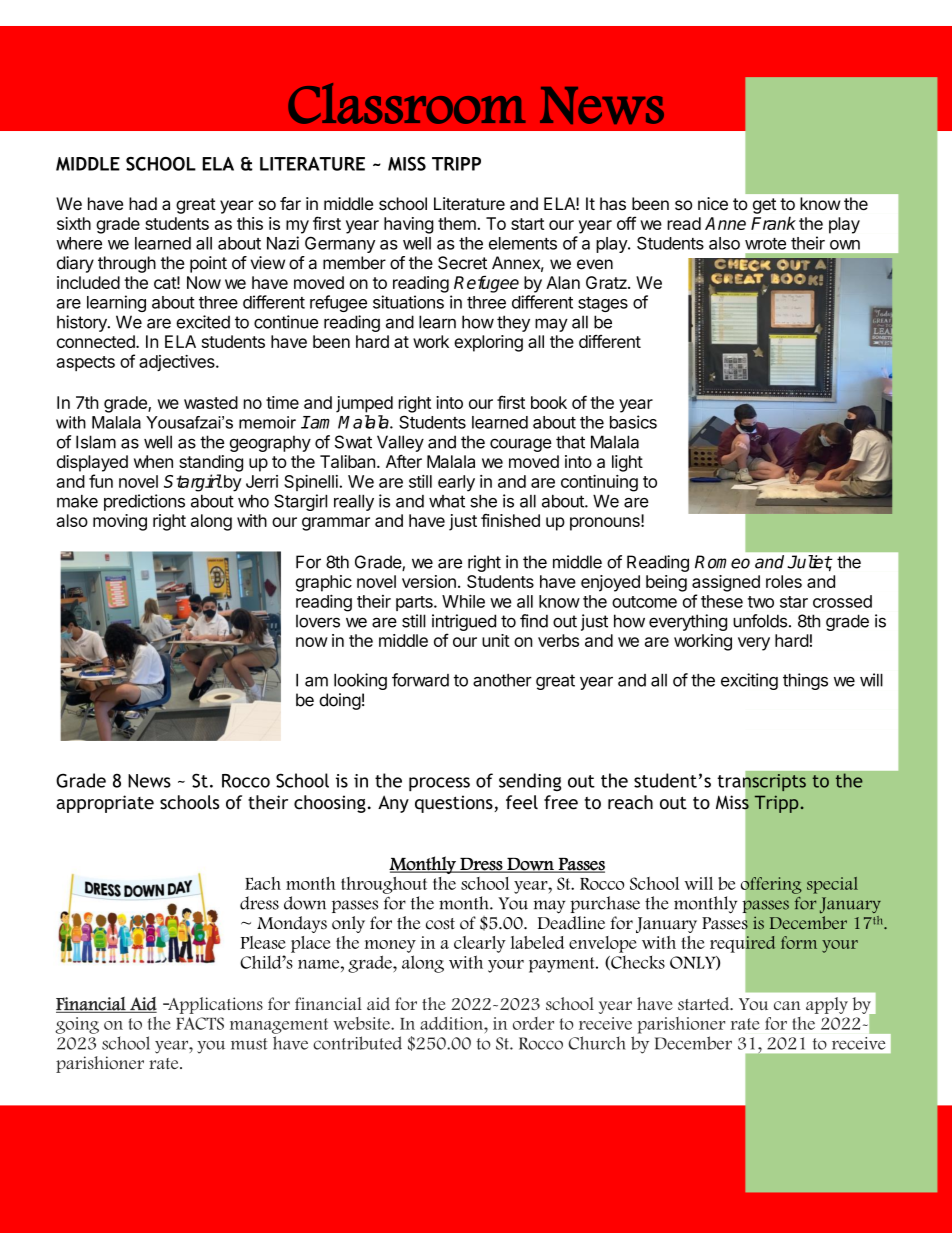  I want to click on can, so click(787, 1005).
